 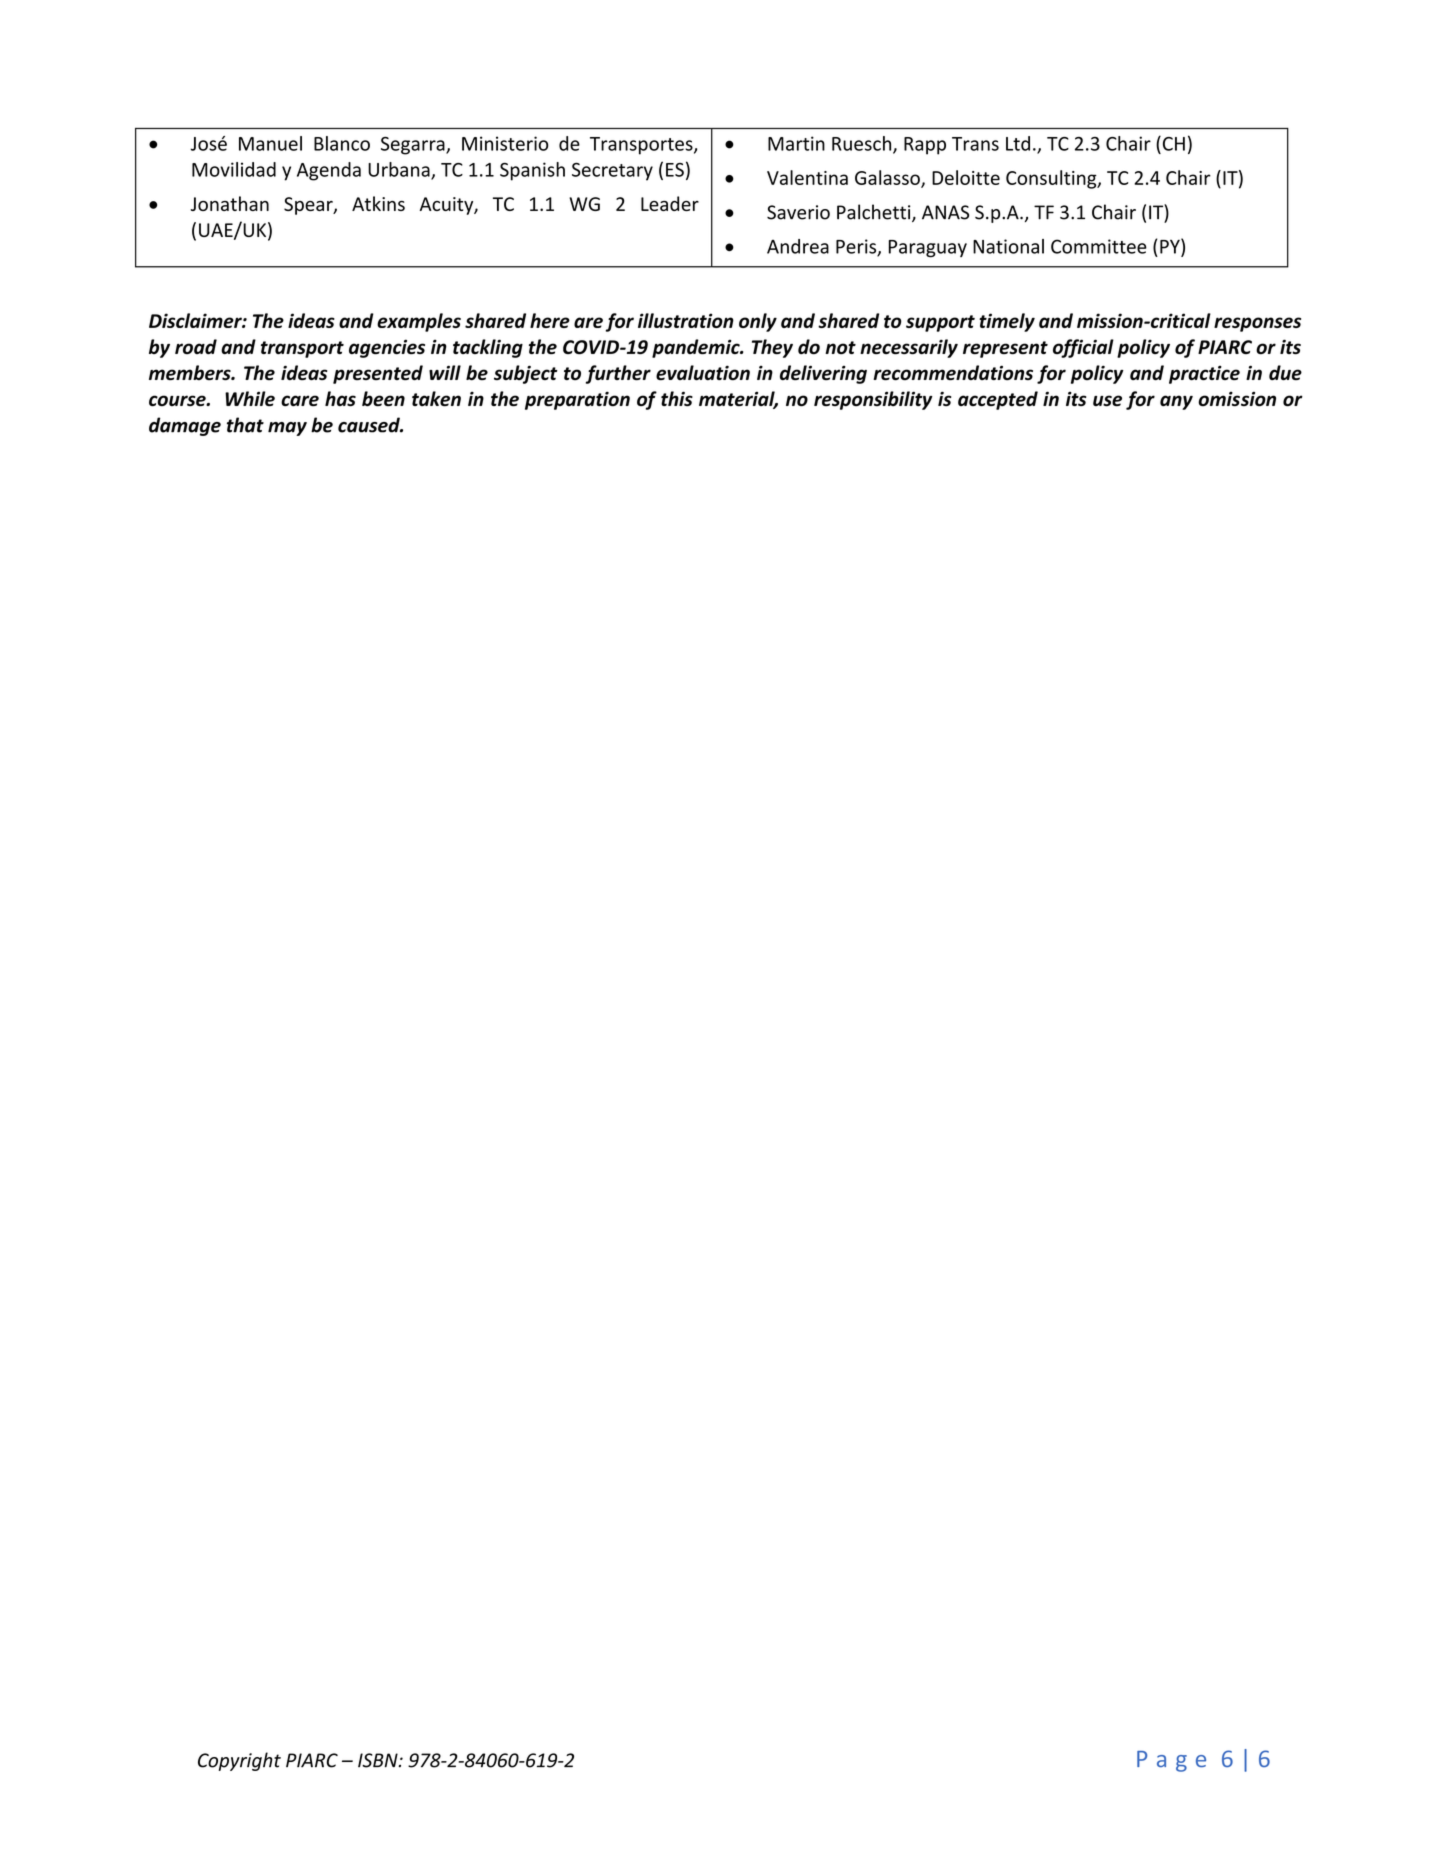 What do you see at coordinates (1099, 246) in the image?
I see `Committee` at bounding box center [1099, 246].
